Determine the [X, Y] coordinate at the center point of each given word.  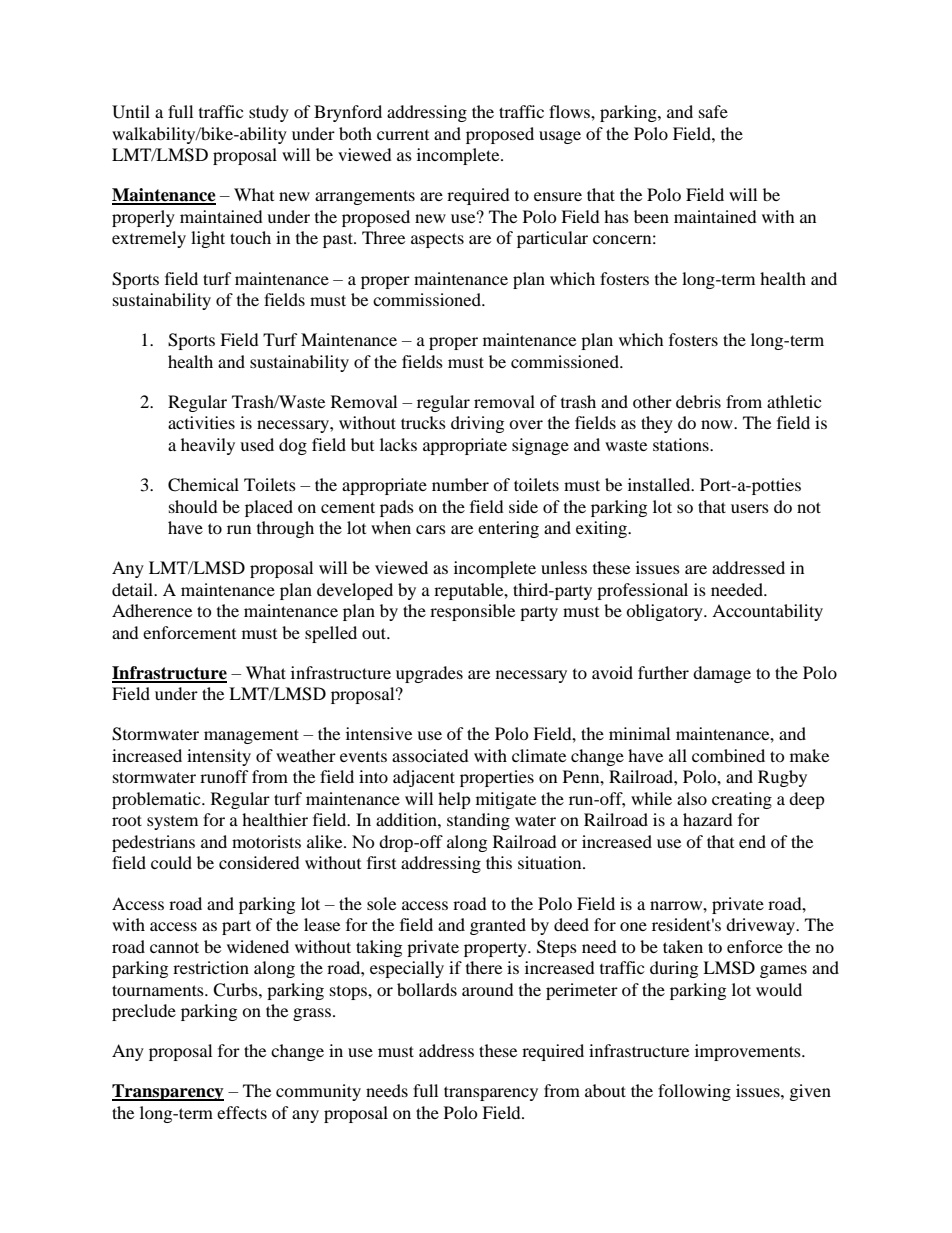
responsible [472, 612]
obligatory [665, 612]
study [269, 113]
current [403, 135]
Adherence [152, 610]
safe [713, 111]
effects [242, 1112]
